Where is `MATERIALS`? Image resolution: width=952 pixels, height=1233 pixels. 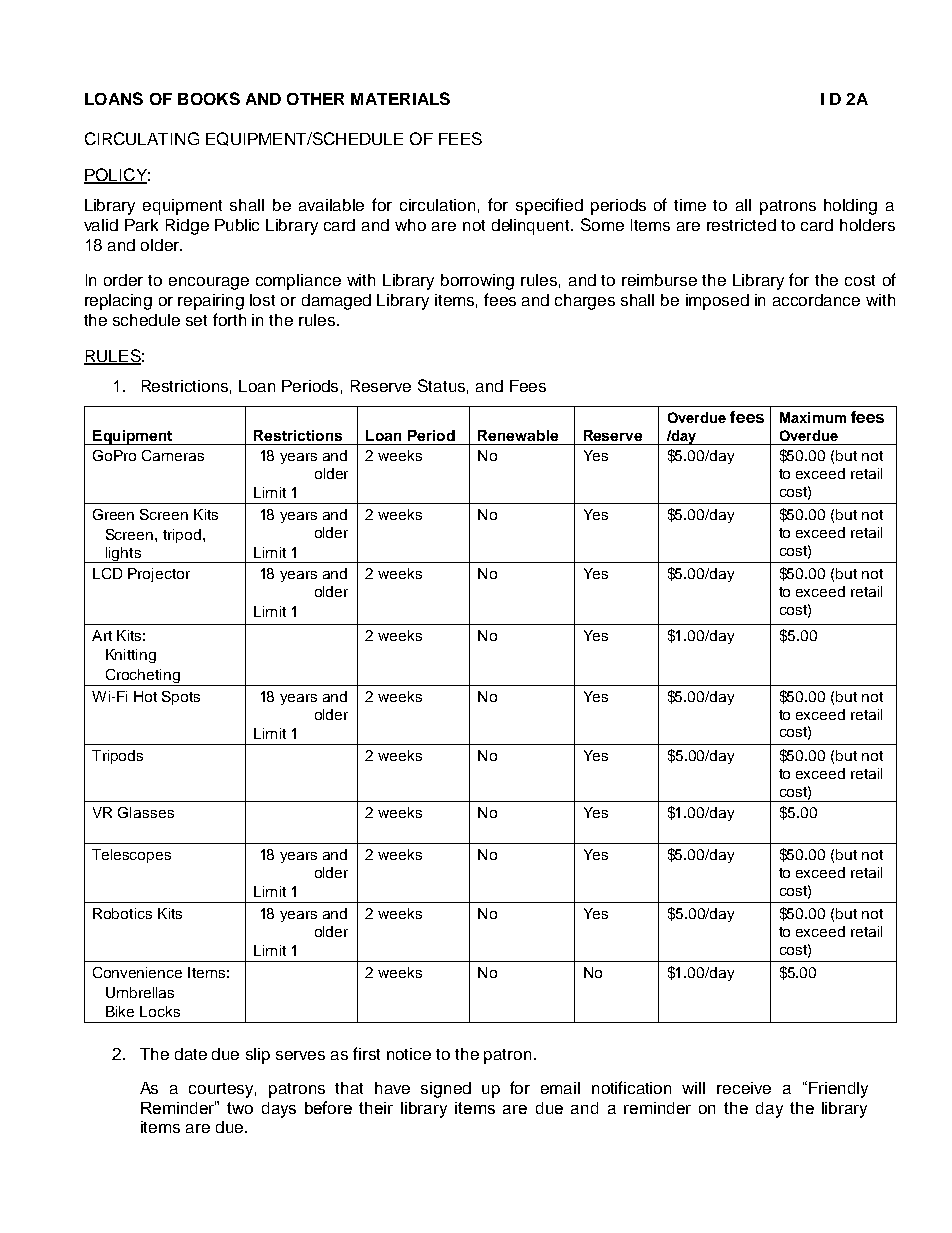 MATERIALS is located at coordinates (400, 98).
